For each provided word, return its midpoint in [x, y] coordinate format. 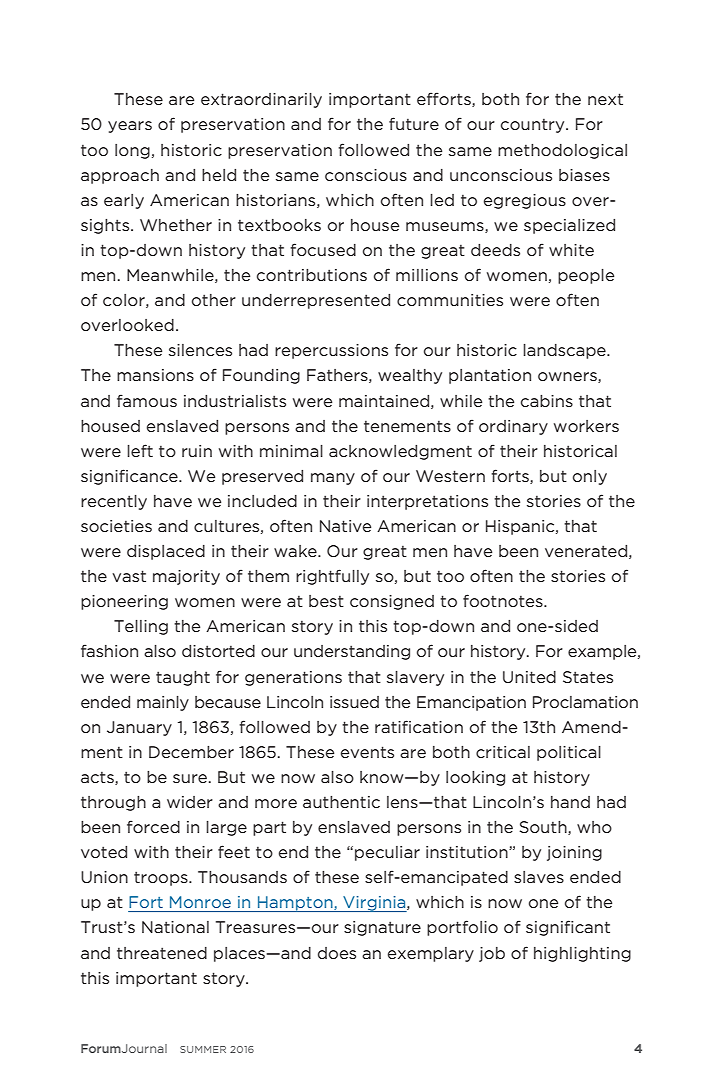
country [534, 125]
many [333, 479]
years [130, 127]
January [139, 728]
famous [147, 400]
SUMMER [203, 1049]
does [337, 953]
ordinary [513, 427]
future [414, 123]
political [569, 753]
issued [354, 702]
